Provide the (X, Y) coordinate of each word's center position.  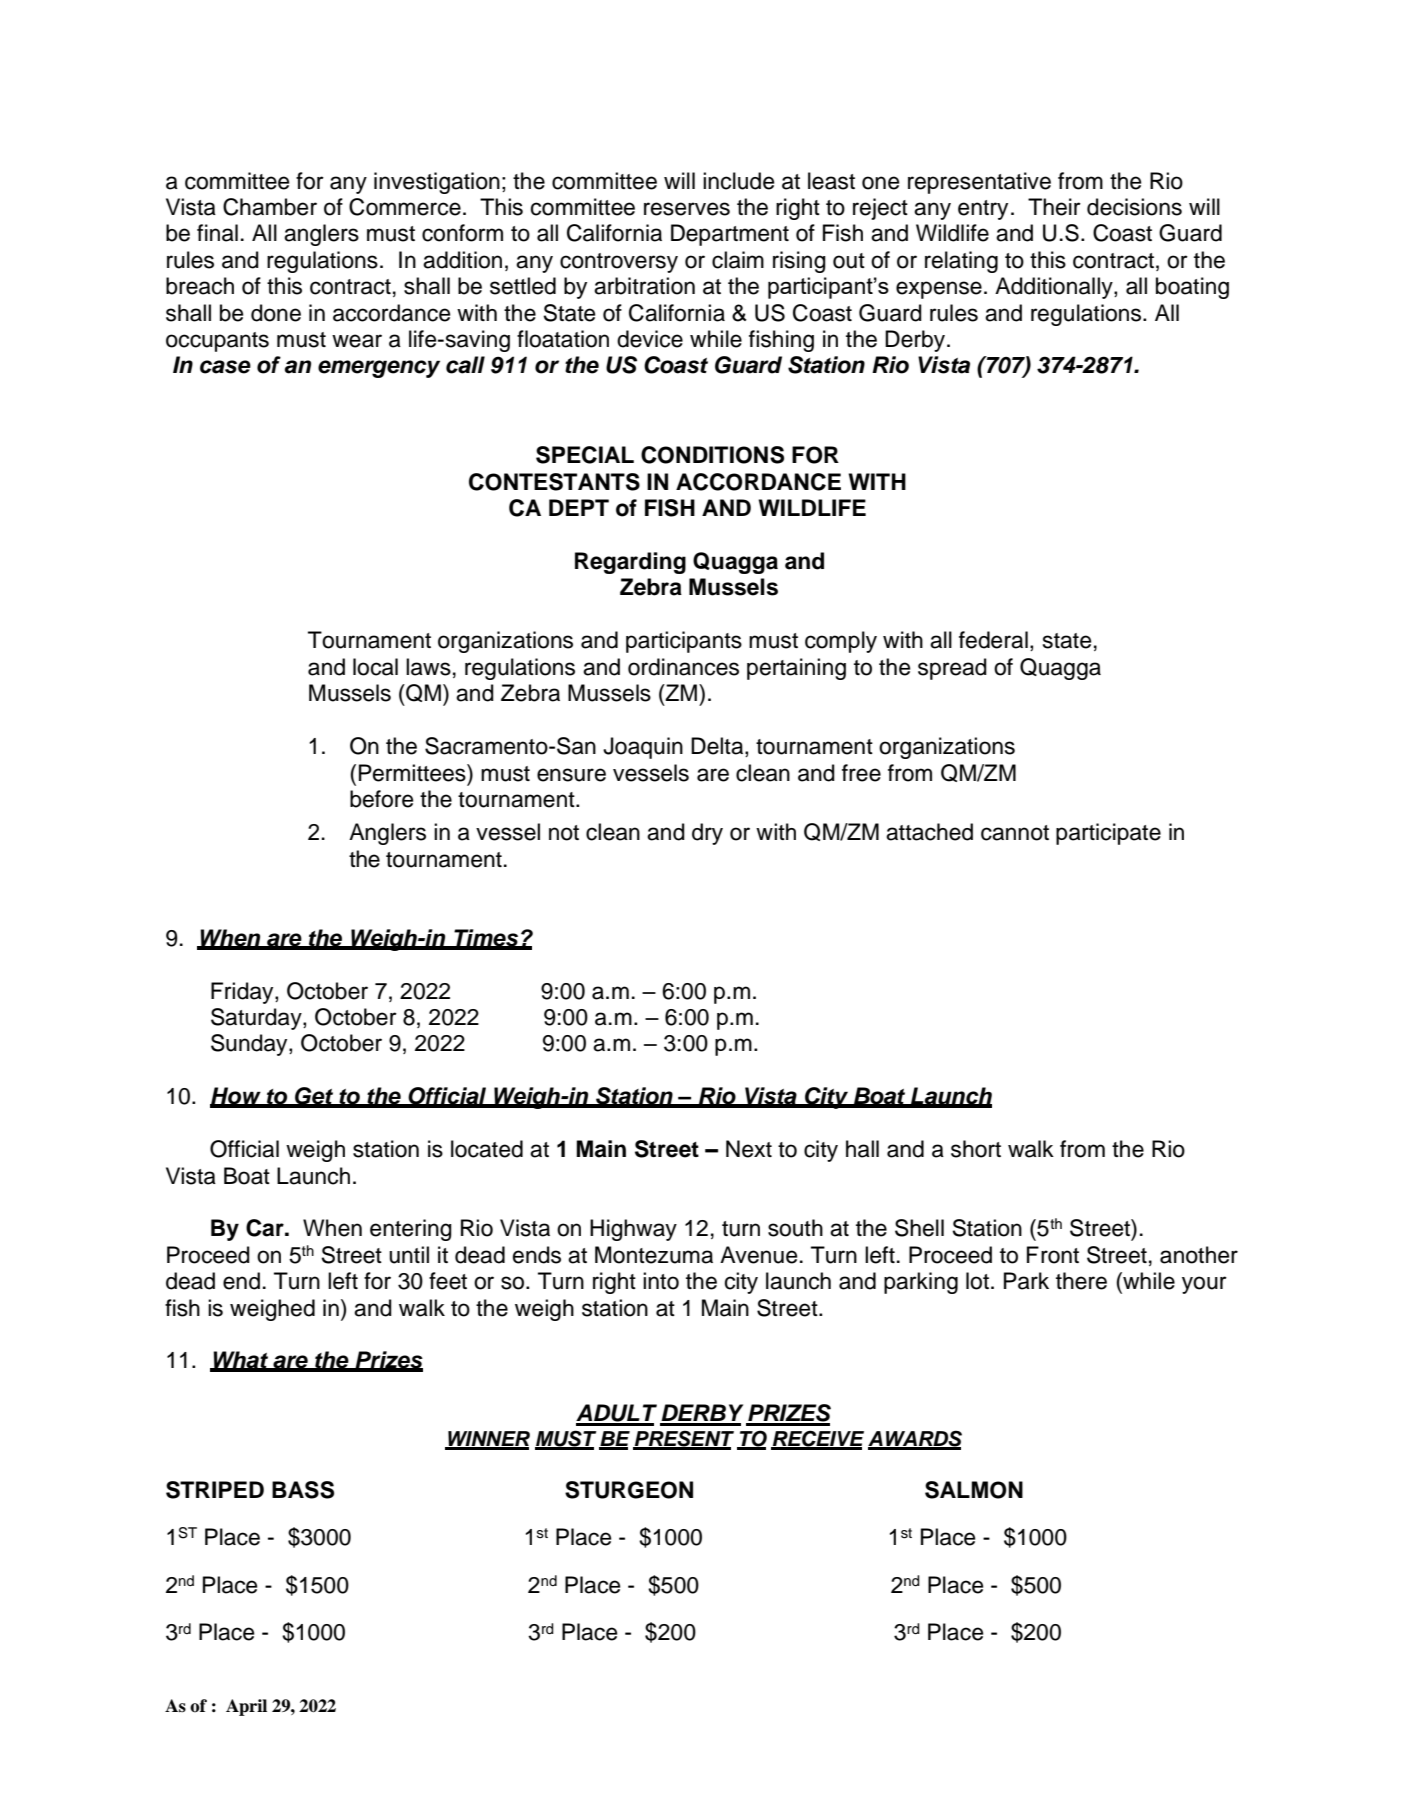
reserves (687, 209)
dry (707, 834)
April (246, 1707)
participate (1108, 834)
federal (993, 640)
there (1081, 1281)
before (381, 799)
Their (1054, 207)
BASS (303, 1490)
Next (749, 1149)
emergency (379, 369)
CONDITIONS (712, 455)
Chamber (270, 207)
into (661, 1281)
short (976, 1149)
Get (314, 1097)
